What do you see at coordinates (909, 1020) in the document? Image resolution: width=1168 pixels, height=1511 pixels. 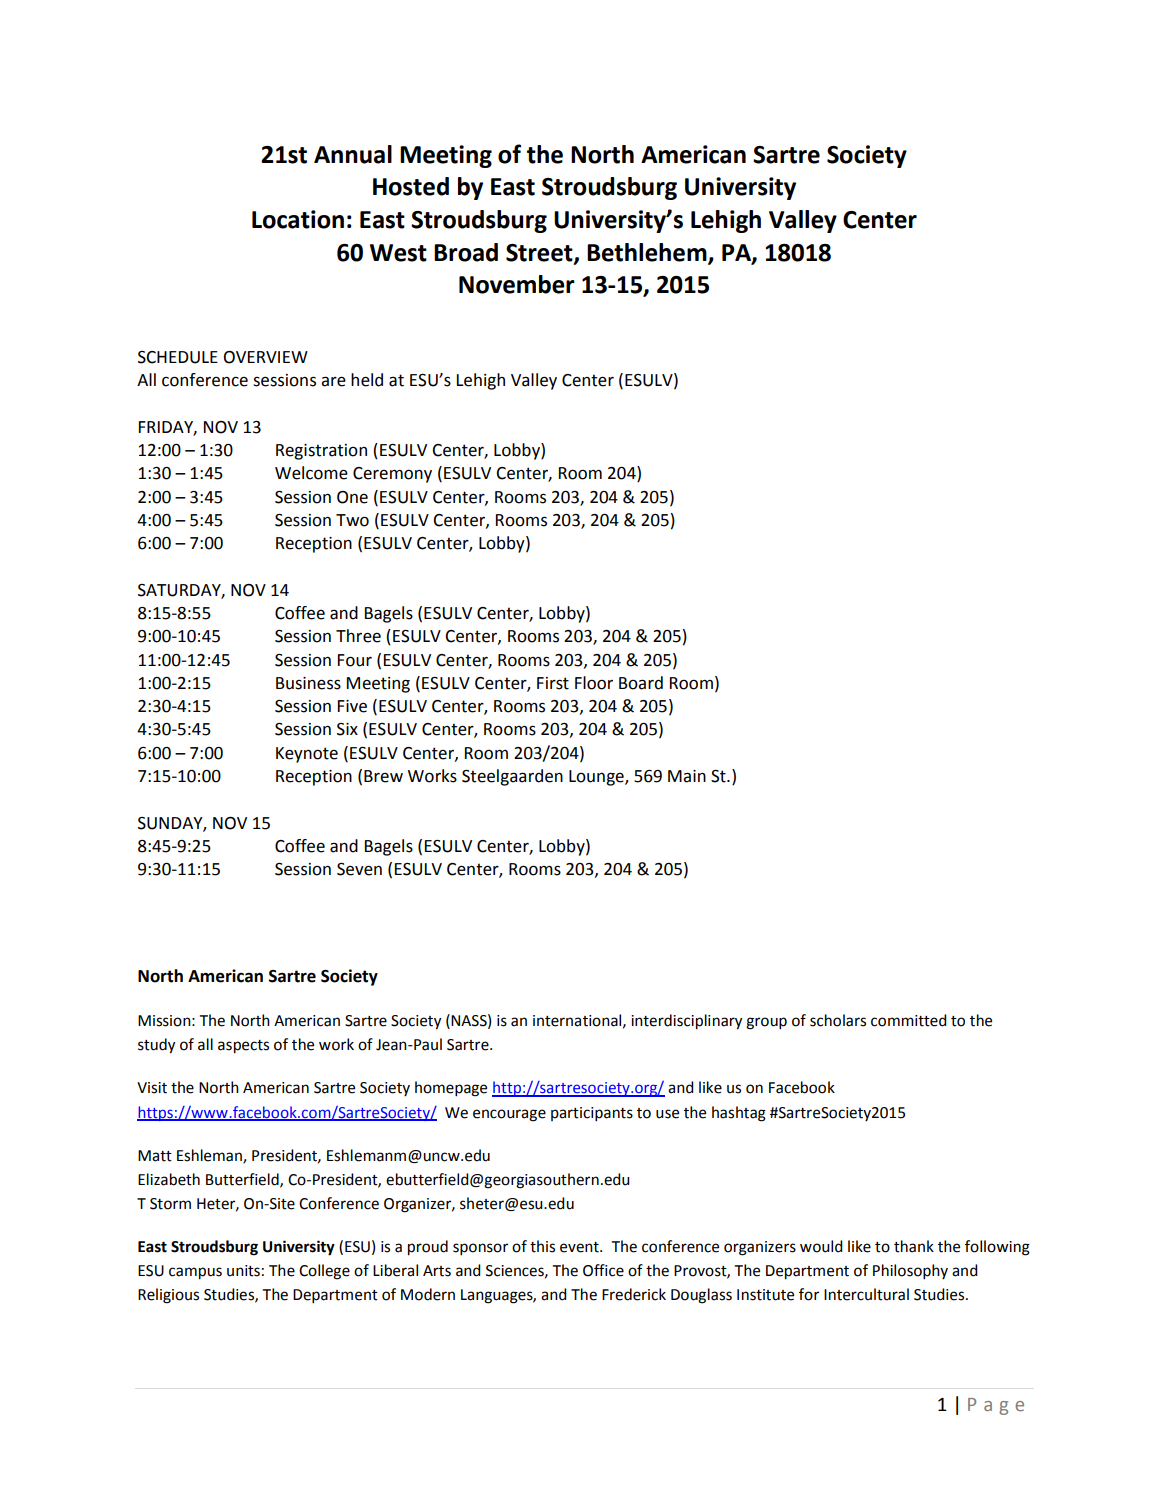 I see `committed` at bounding box center [909, 1020].
